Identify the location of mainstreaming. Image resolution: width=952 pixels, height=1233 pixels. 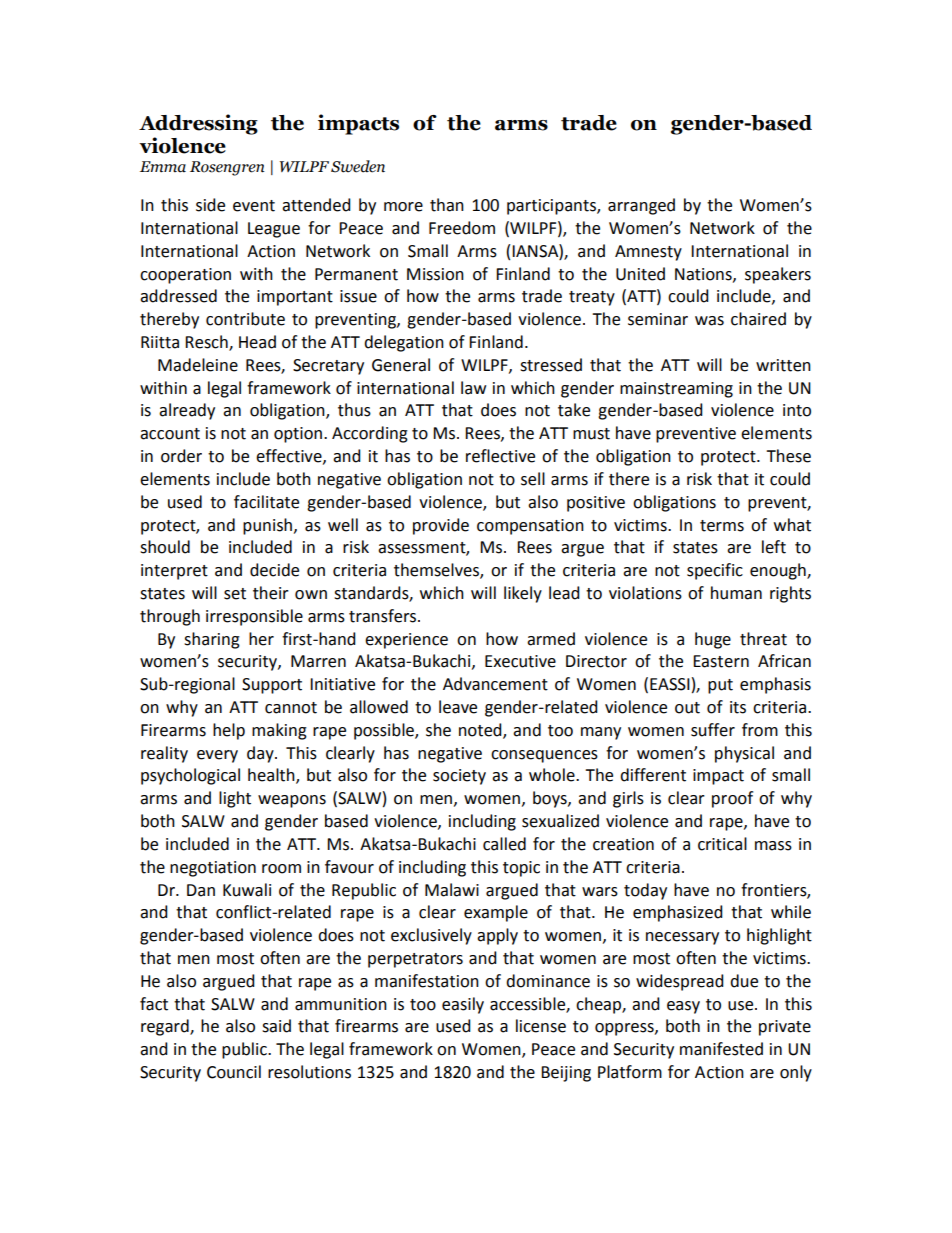
(676, 390).
